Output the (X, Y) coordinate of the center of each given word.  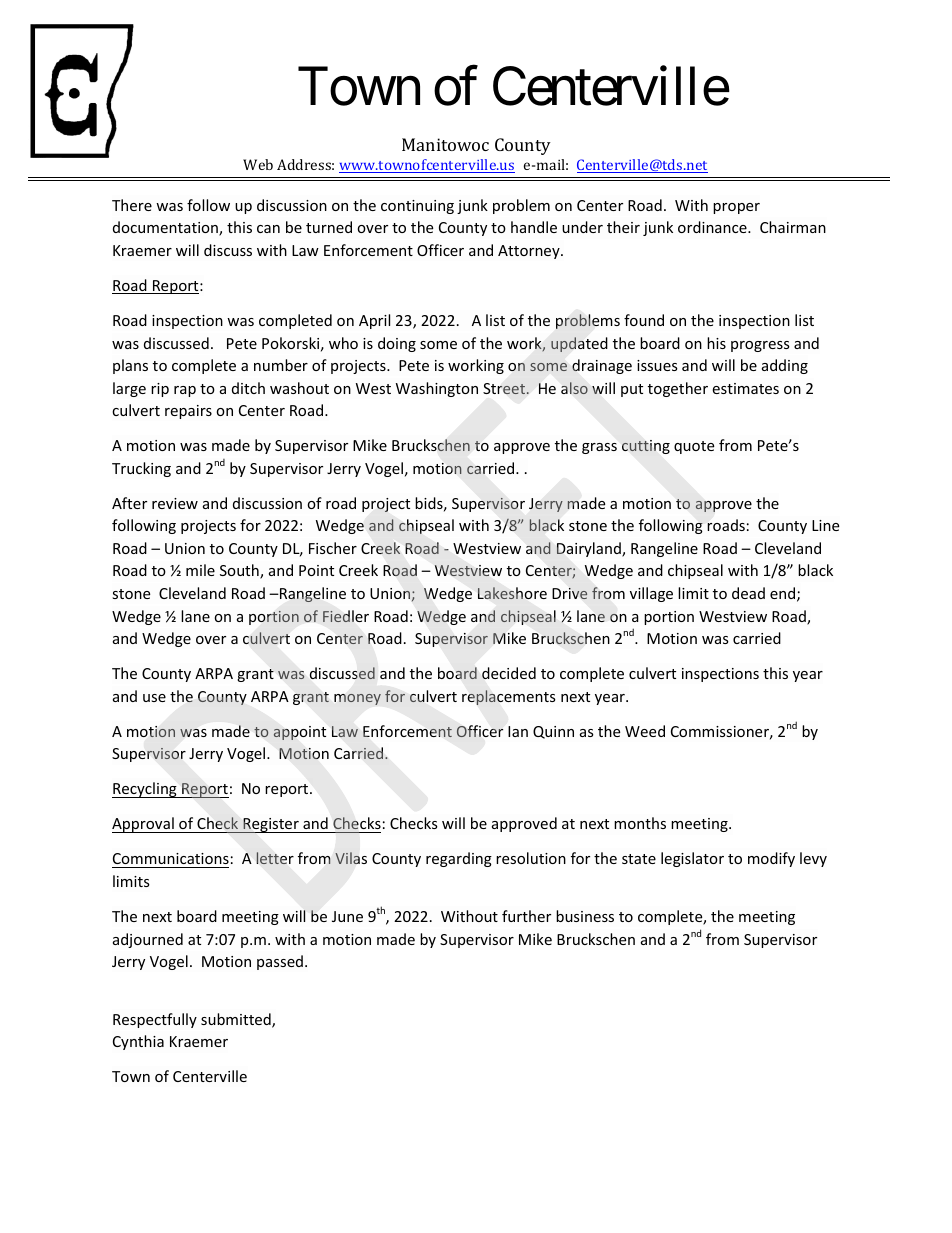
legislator (692, 859)
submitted (237, 1020)
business (585, 916)
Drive (570, 593)
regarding (459, 859)
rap (185, 391)
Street (504, 388)
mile (200, 570)
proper (736, 208)
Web (258, 164)
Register (271, 825)
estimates (745, 388)
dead (748, 593)
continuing (417, 207)
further (526, 916)
